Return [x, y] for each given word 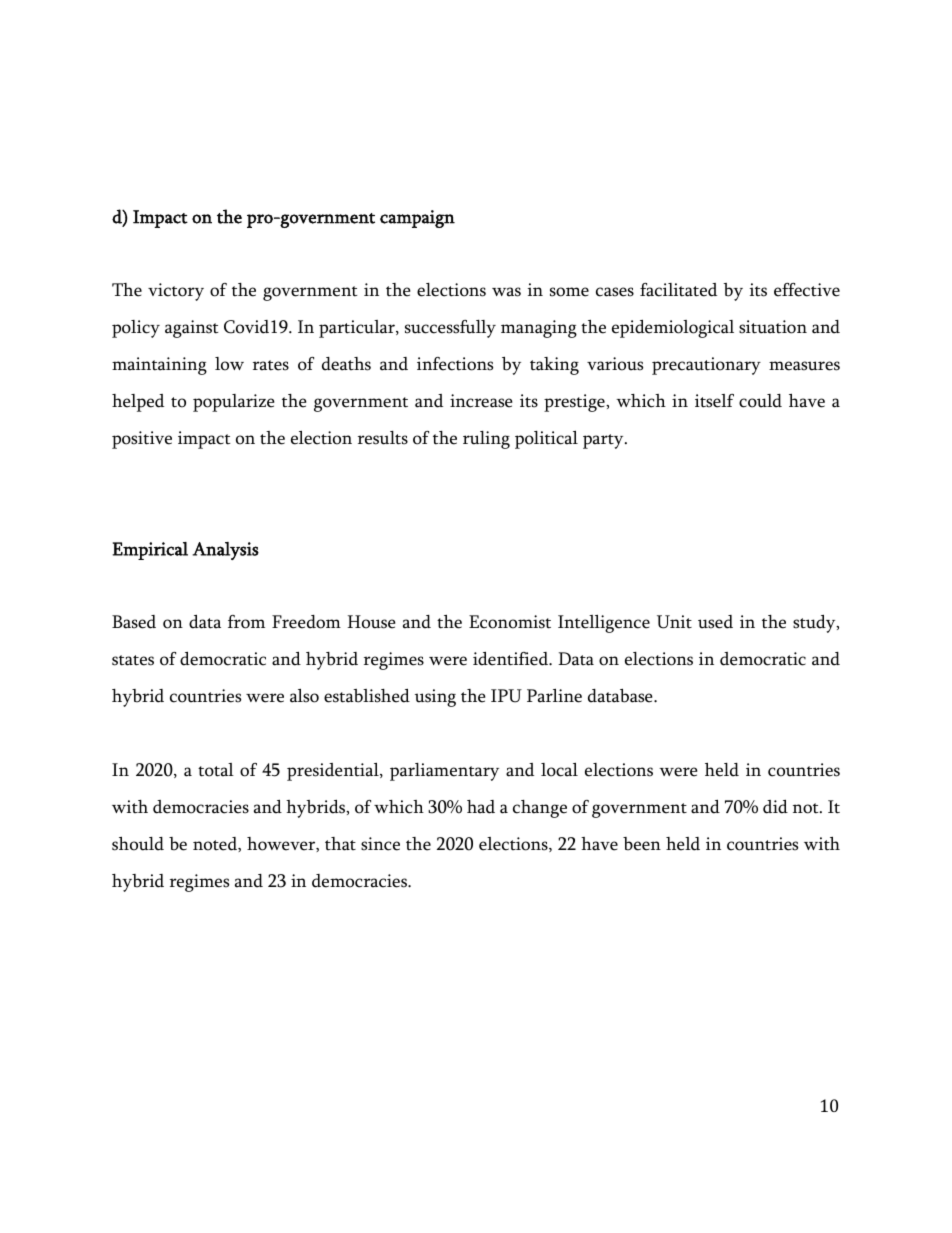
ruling [486, 440]
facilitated [678, 290]
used [715, 622]
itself [714, 401]
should [138, 844]
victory [176, 292]
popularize [233, 403]
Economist [510, 622]
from [246, 622]
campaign [417, 219]
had [481, 807]
